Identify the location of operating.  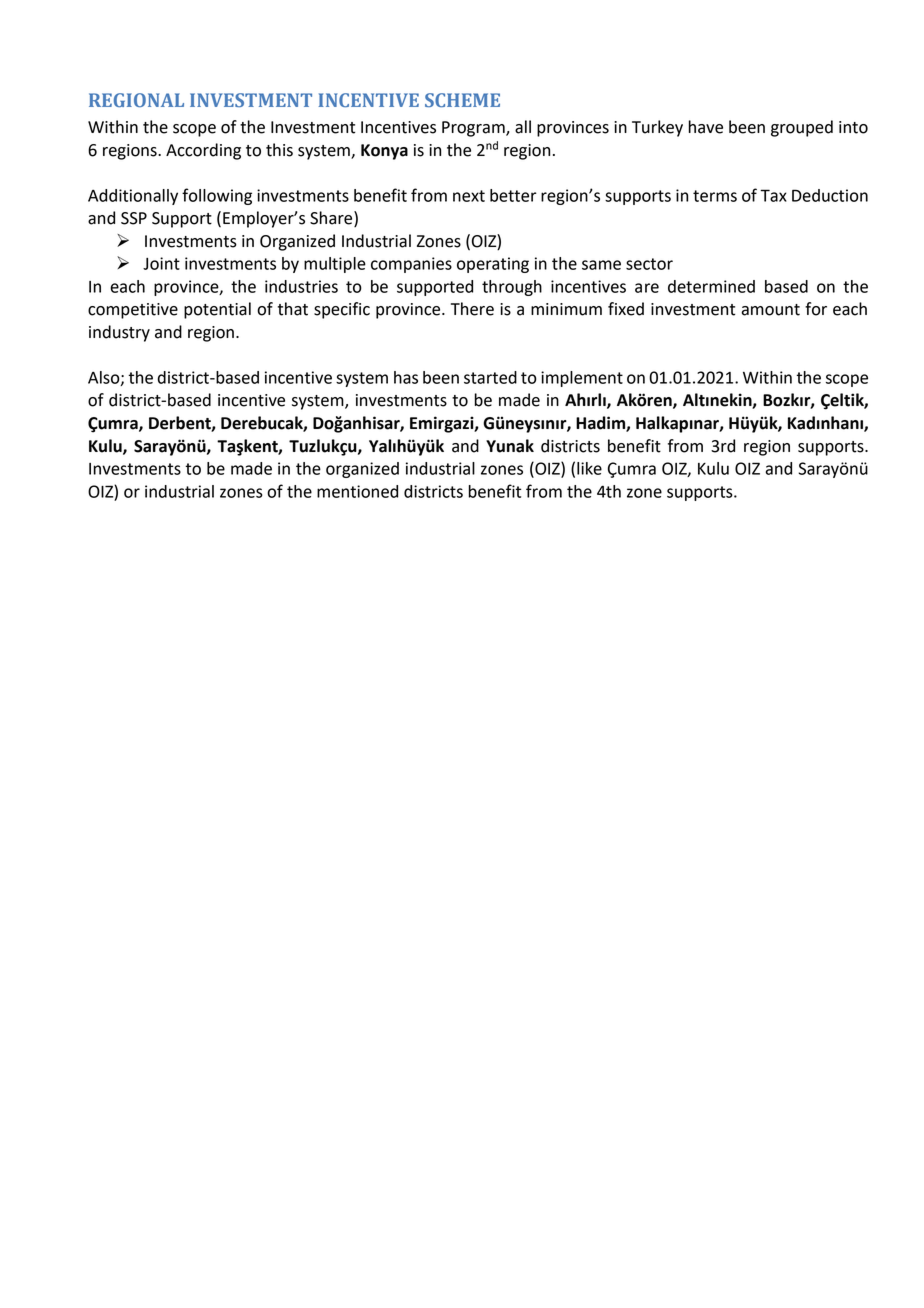
(493, 265).
